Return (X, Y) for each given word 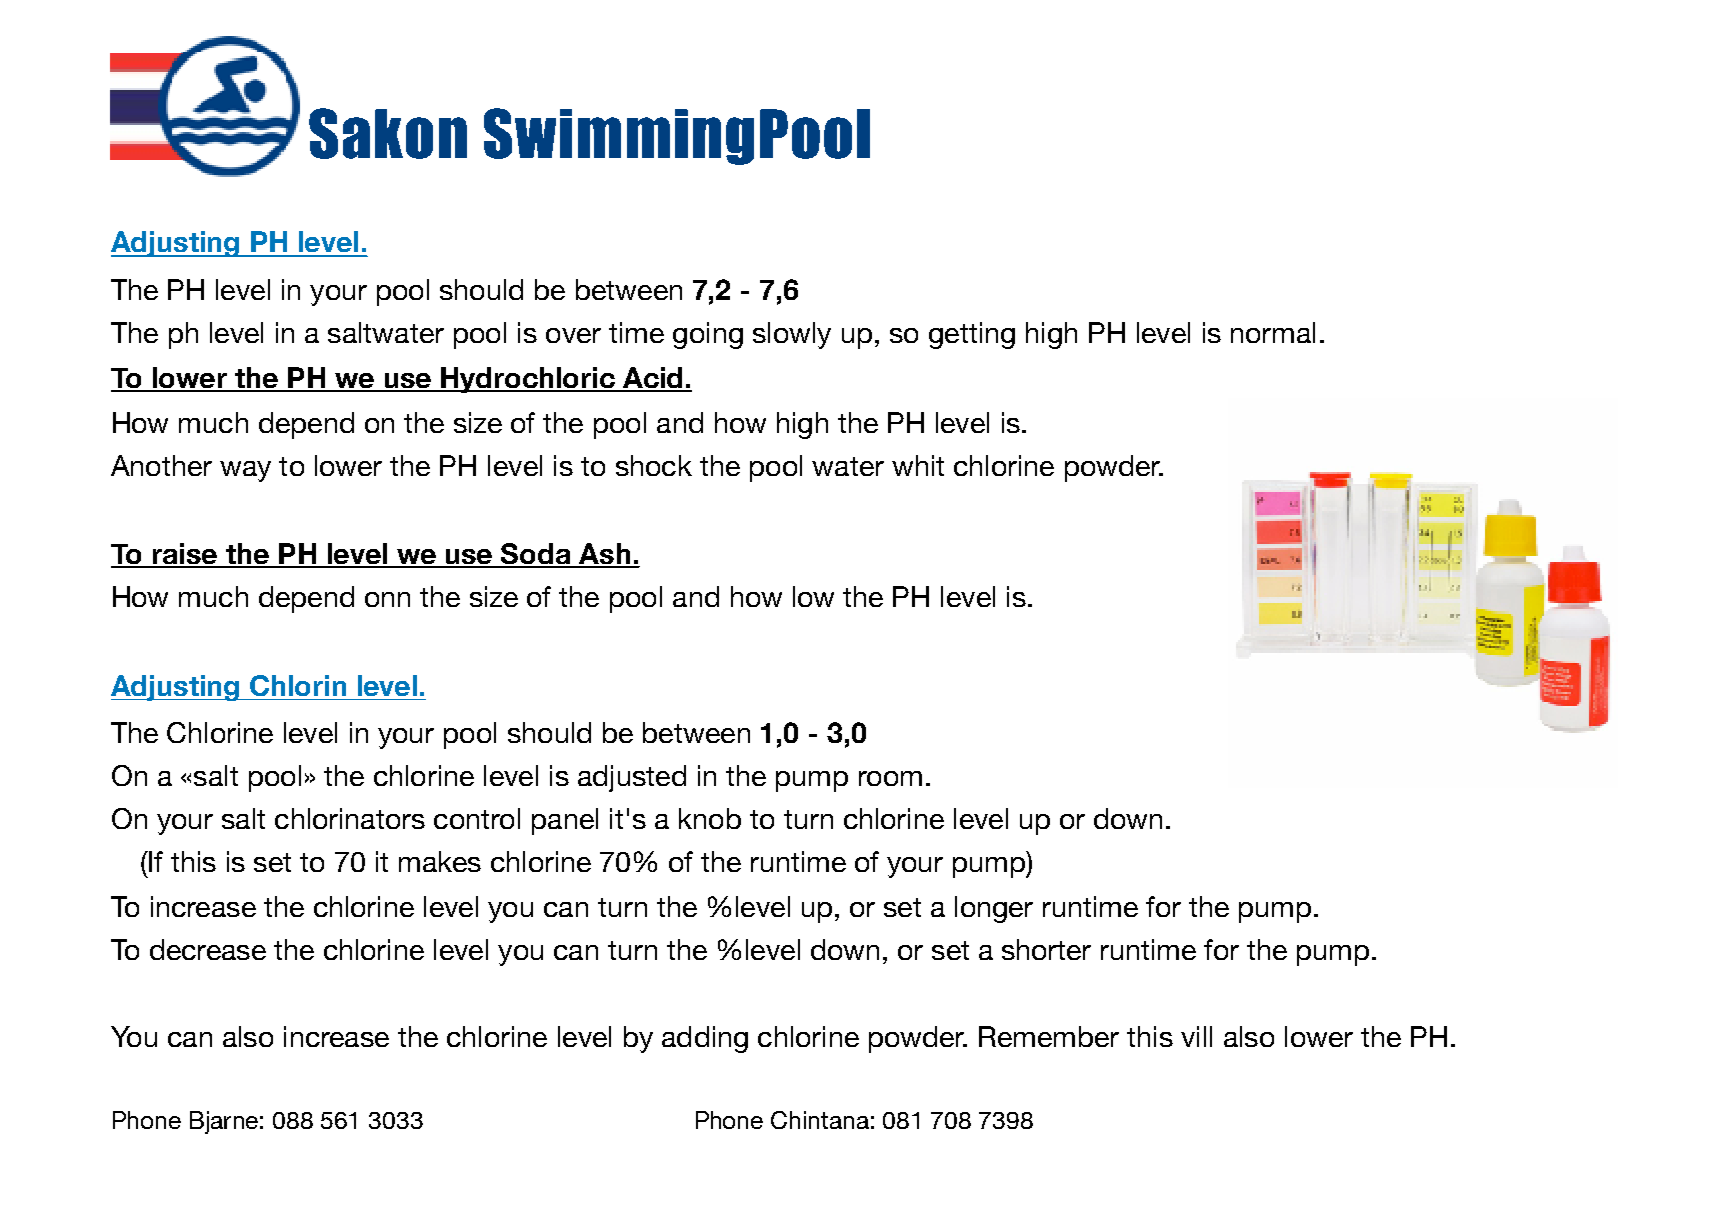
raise (184, 555)
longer (994, 909)
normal (1273, 332)
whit (918, 465)
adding (705, 1039)
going (708, 335)
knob (710, 818)
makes (440, 861)
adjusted (632, 778)
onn (387, 599)
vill (1196, 1036)
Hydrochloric (528, 380)
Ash (605, 555)
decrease (208, 949)
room (890, 778)
